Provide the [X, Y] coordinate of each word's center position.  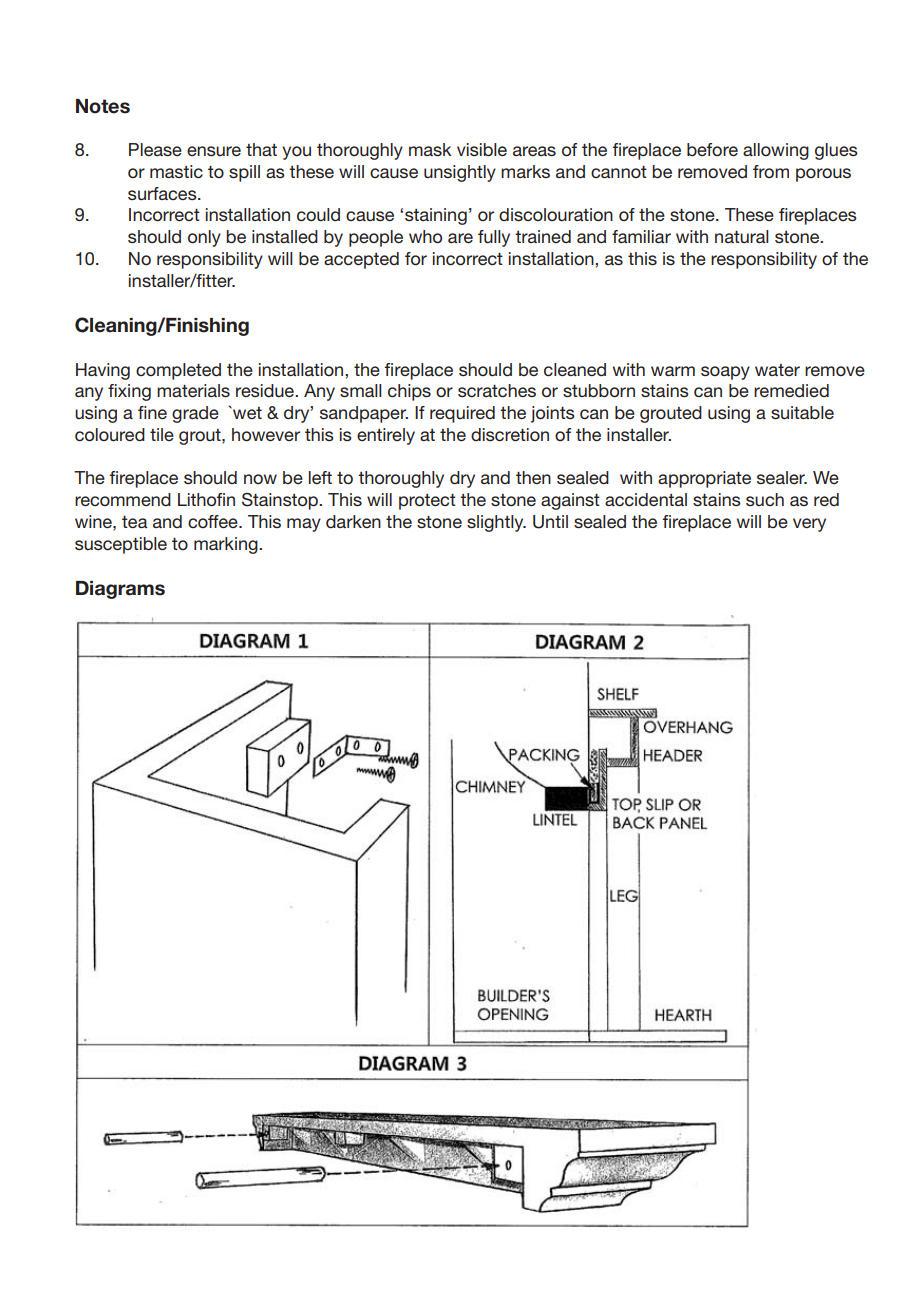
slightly [496, 523]
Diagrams [120, 590]
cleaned [575, 370]
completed [178, 371]
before [712, 149]
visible [482, 150]
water [777, 370]
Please [155, 149]
